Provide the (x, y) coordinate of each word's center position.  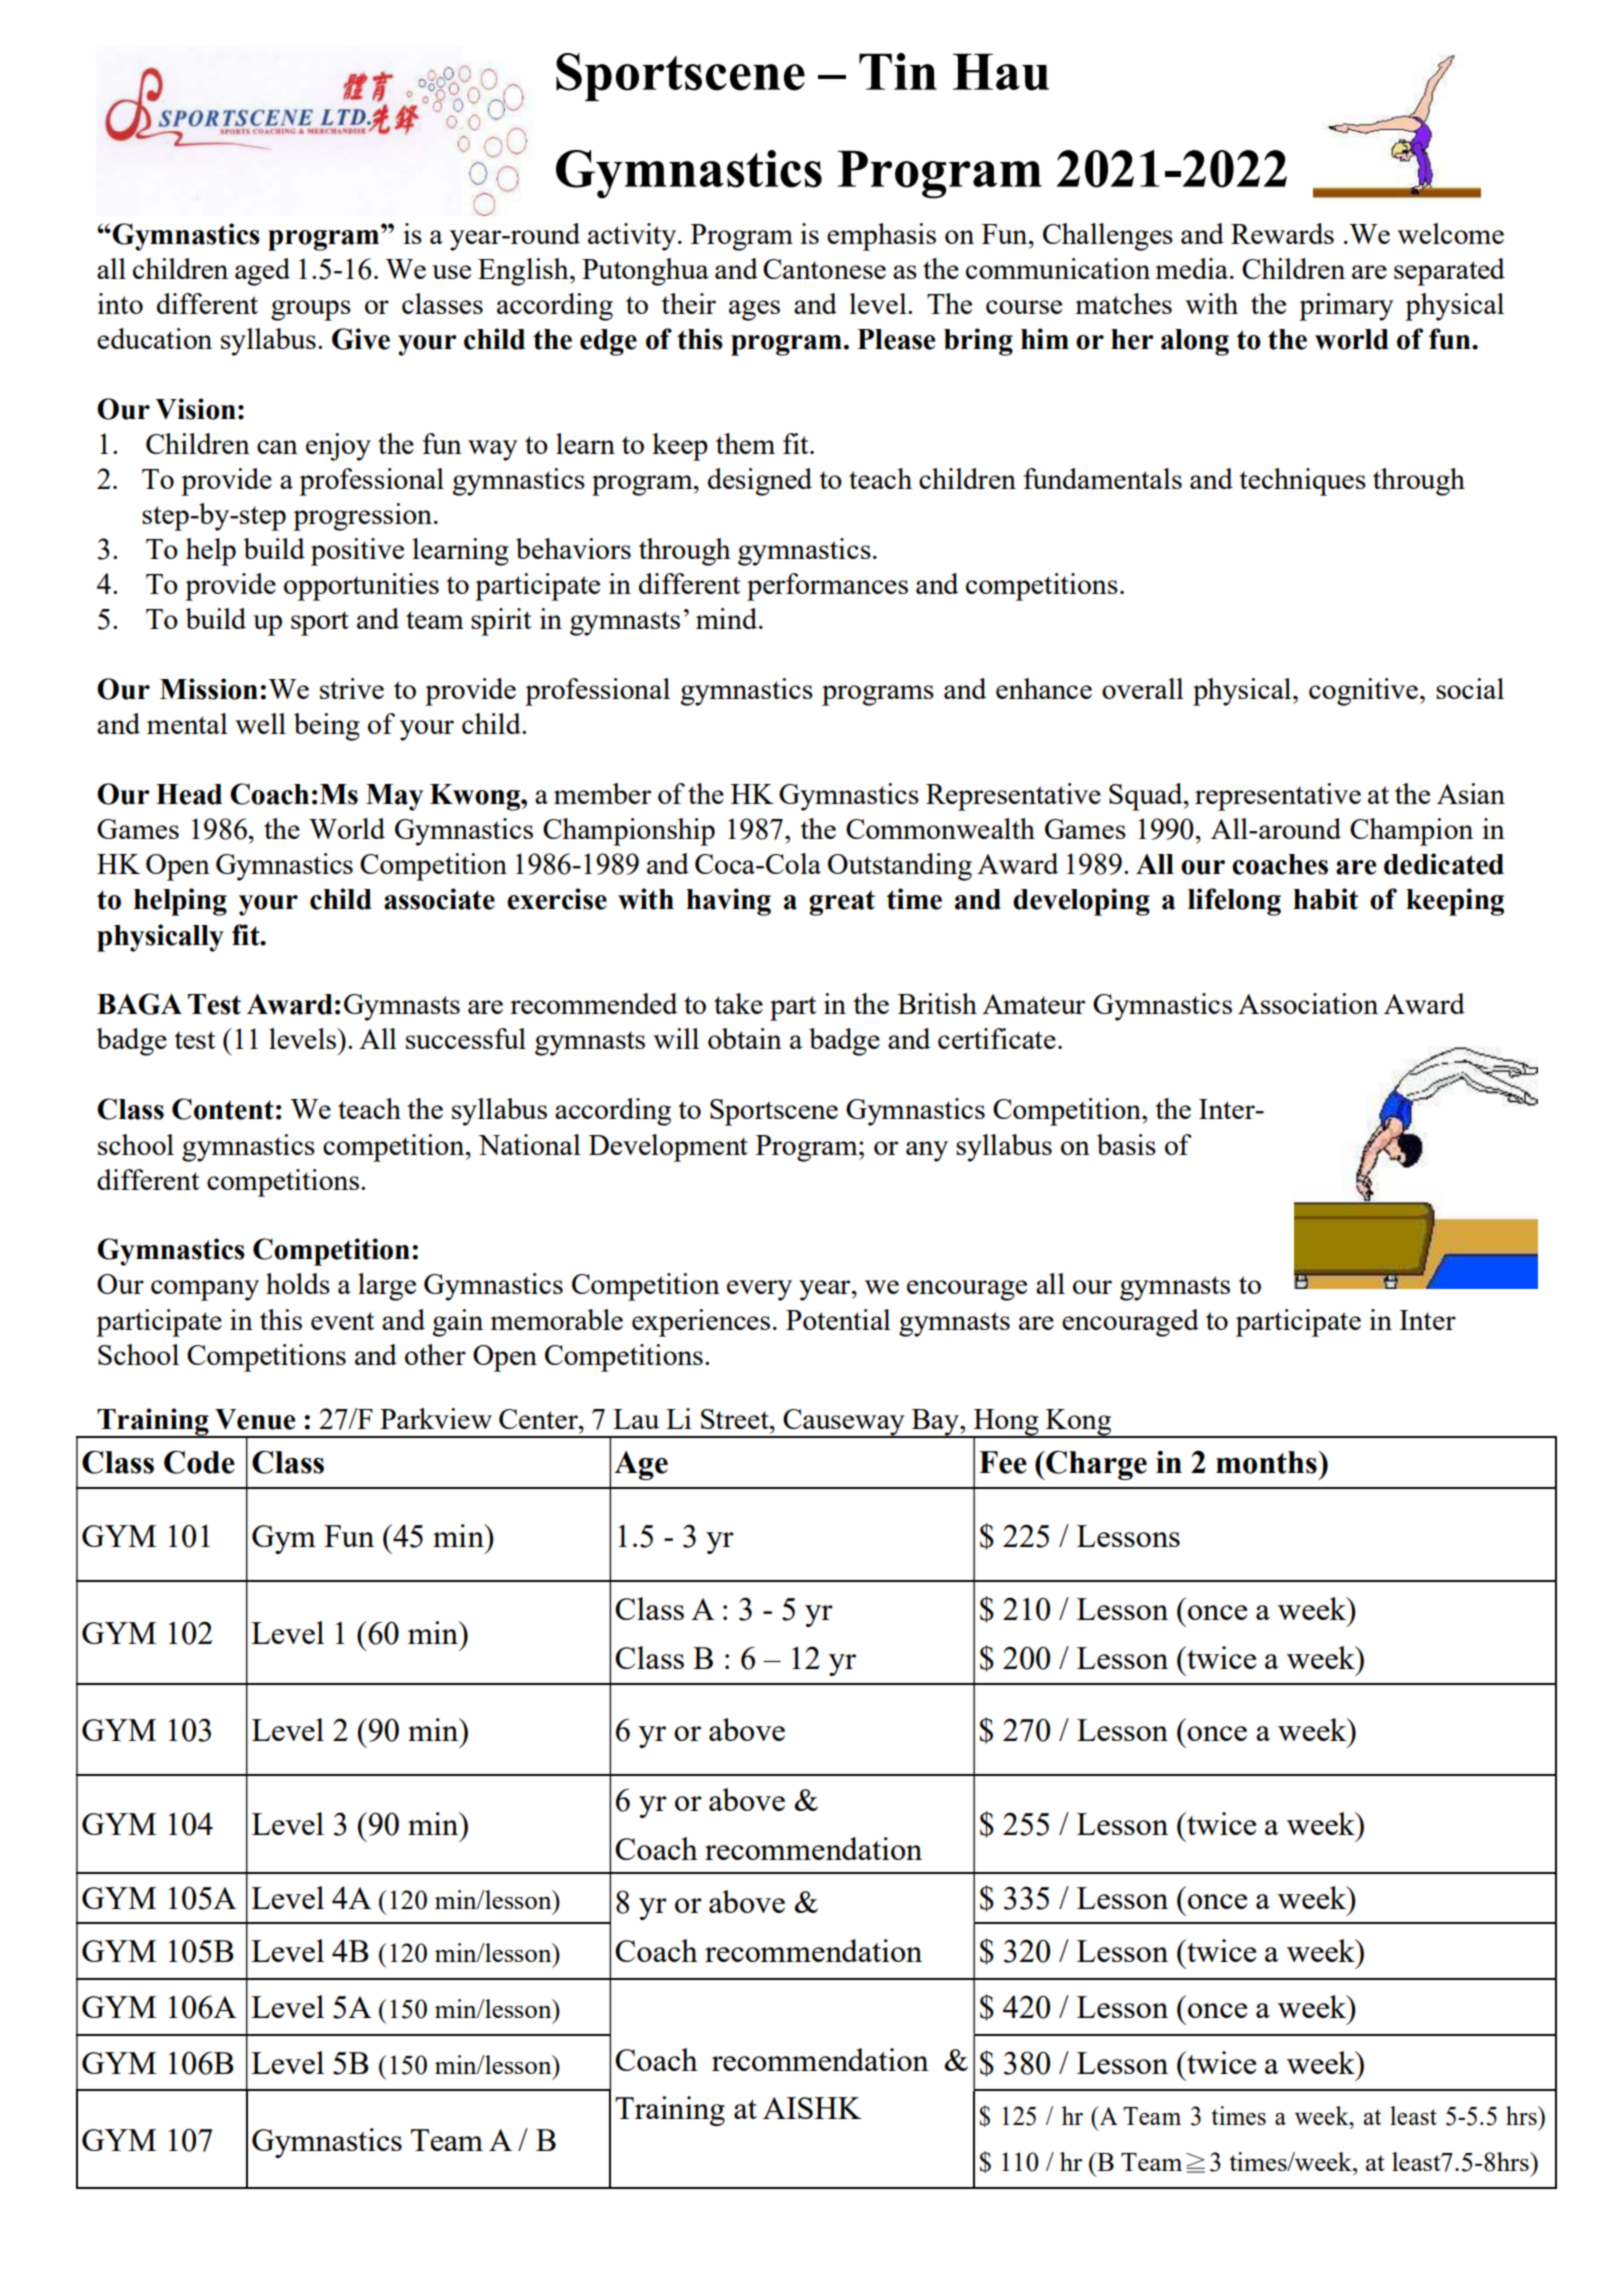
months (1267, 1462)
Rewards (1282, 233)
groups (311, 310)
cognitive (1363, 692)
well (260, 723)
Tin (898, 71)
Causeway (844, 1423)
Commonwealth (940, 828)
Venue (255, 1419)
